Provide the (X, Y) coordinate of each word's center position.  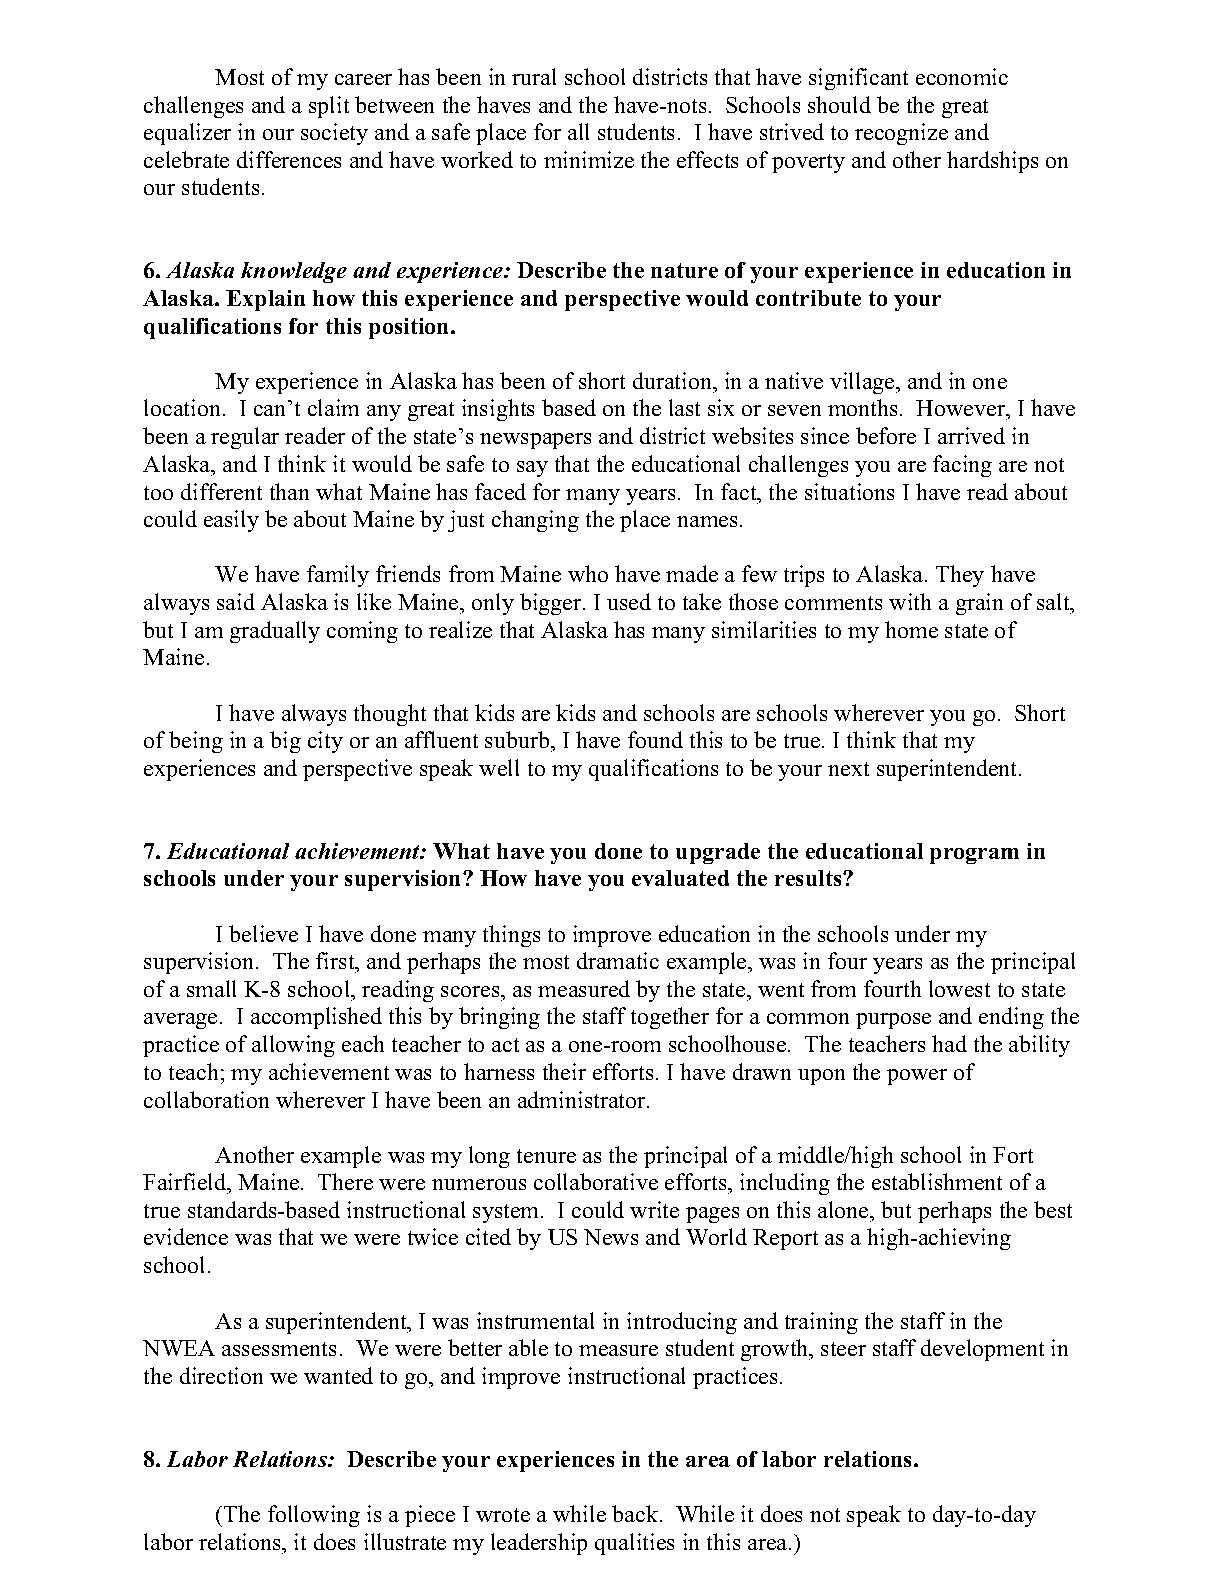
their (564, 1071)
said (236, 601)
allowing (293, 1046)
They (960, 576)
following (314, 1516)
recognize (901, 134)
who (588, 573)
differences (289, 159)
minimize (589, 159)
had (949, 1043)
